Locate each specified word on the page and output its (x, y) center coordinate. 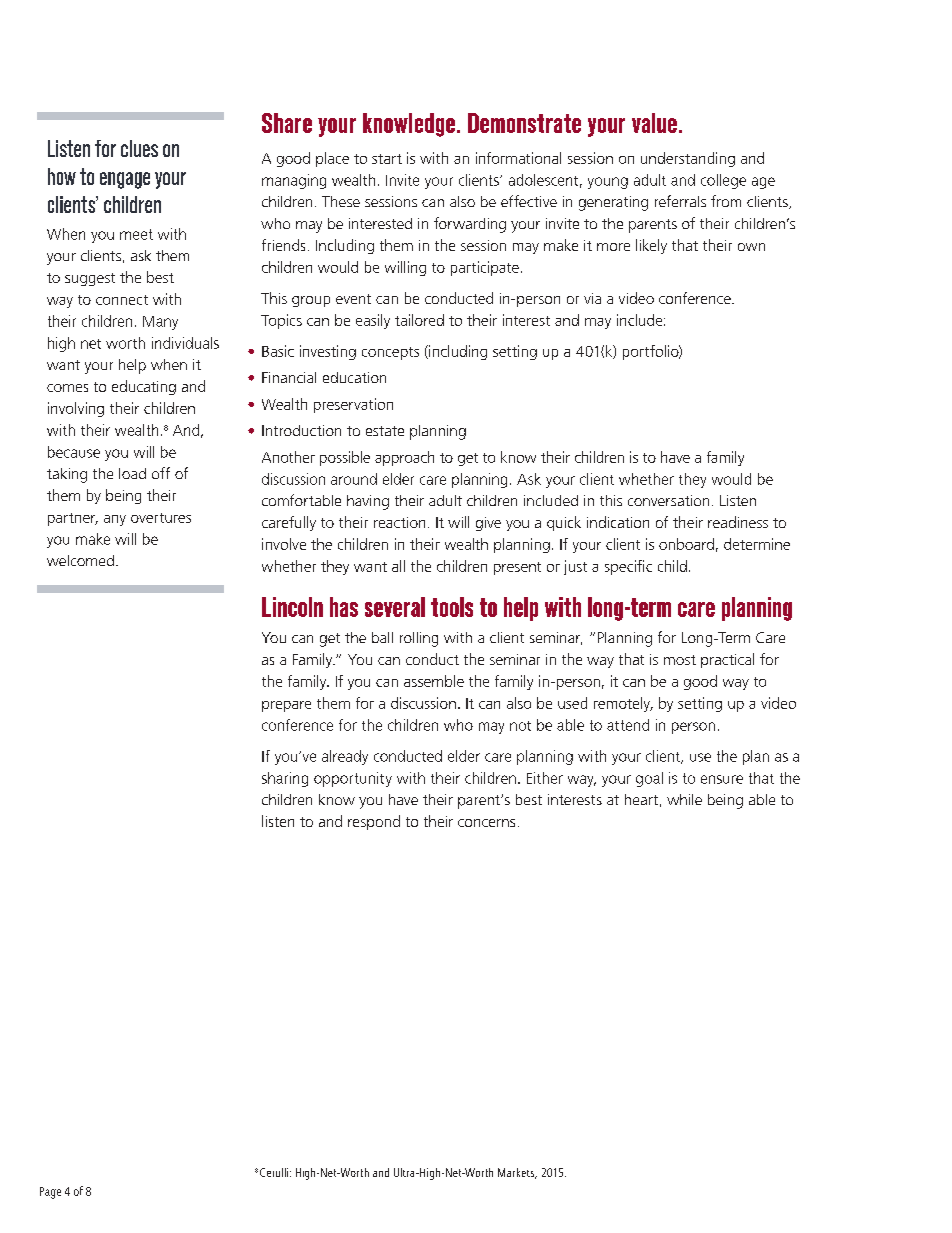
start (387, 159)
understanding (688, 159)
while (684, 799)
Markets (517, 1173)
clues (139, 148)
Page (50, 1193)
